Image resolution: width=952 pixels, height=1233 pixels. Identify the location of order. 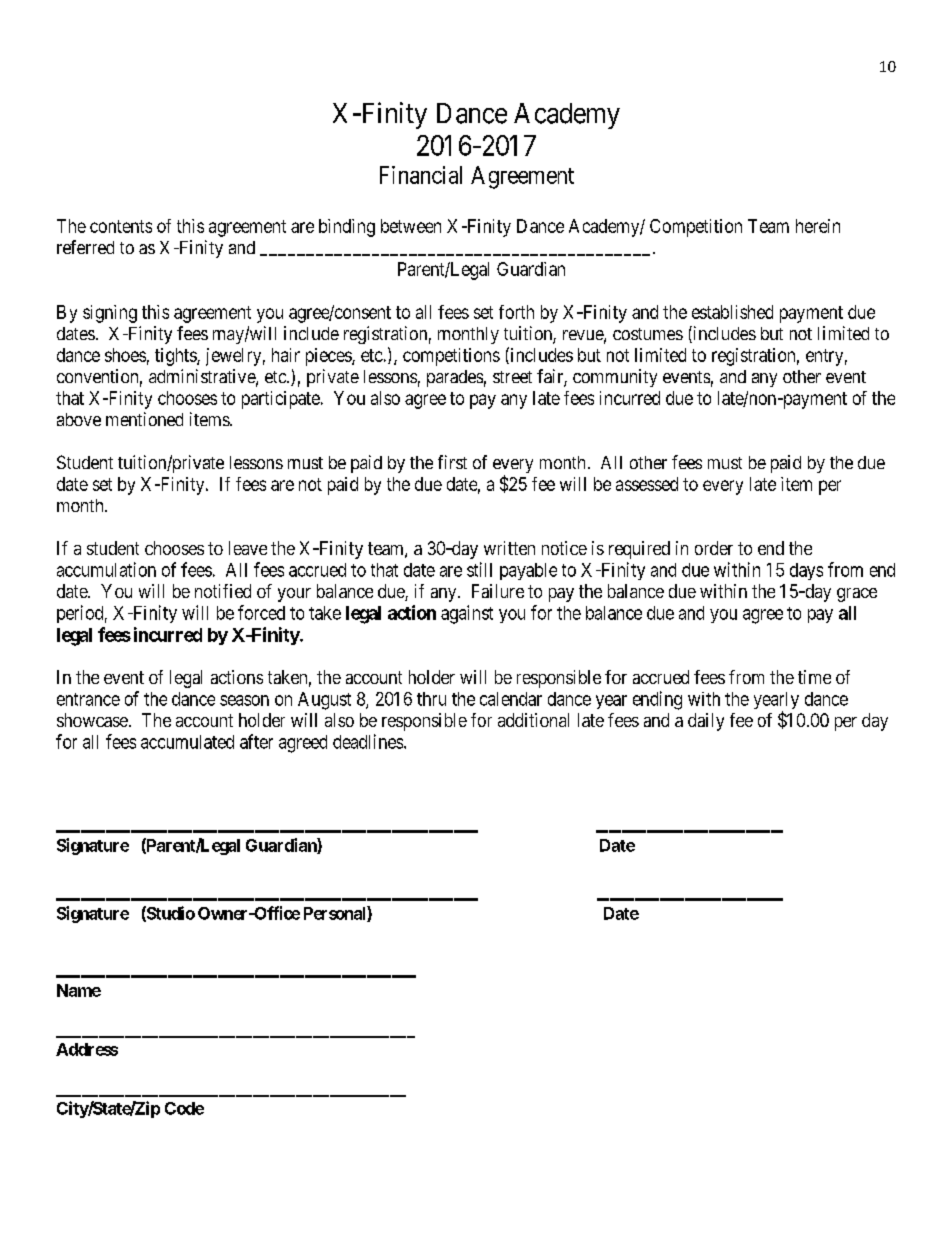
(714, 548).
